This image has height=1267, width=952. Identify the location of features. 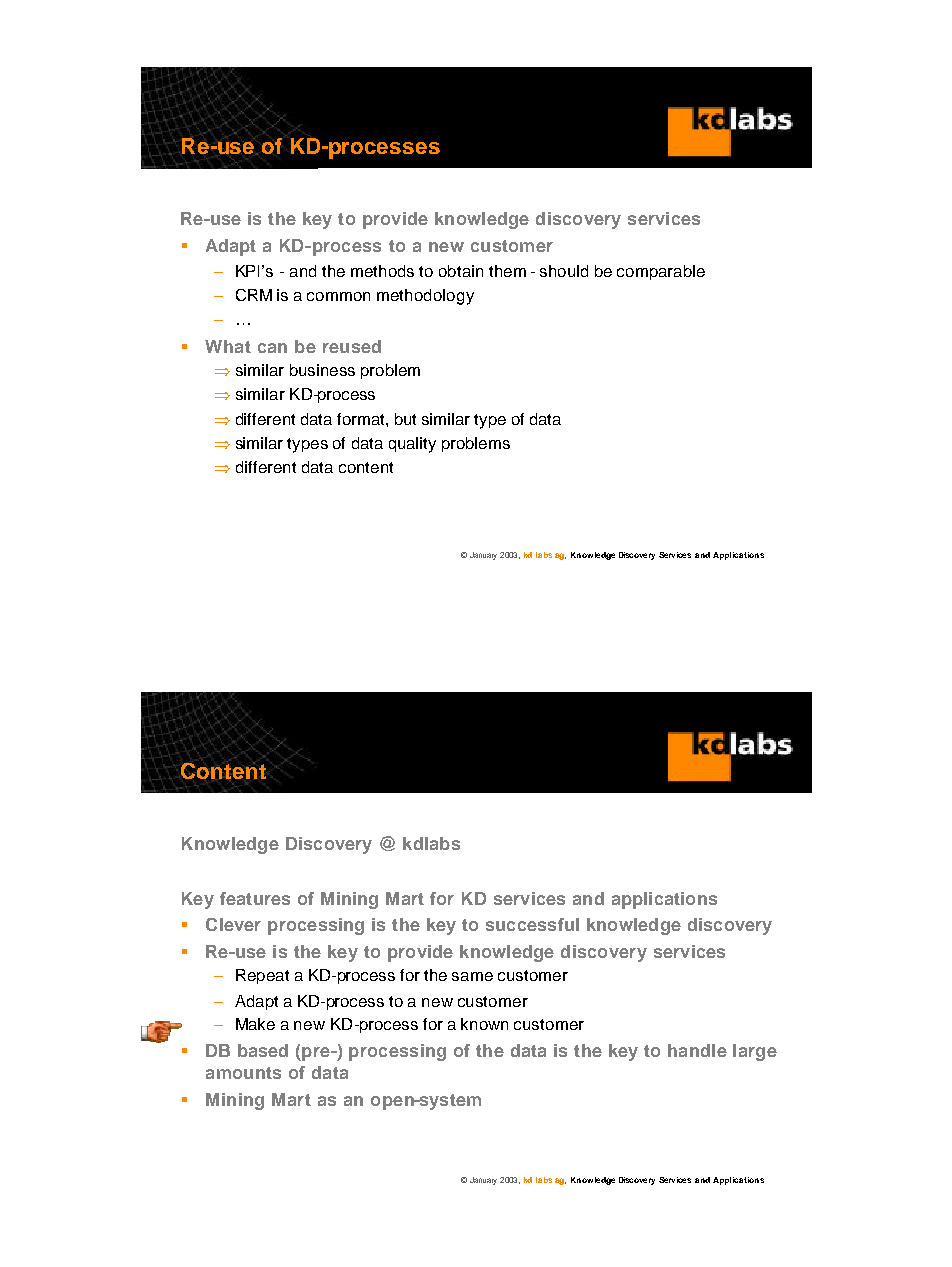
(255, 898).
